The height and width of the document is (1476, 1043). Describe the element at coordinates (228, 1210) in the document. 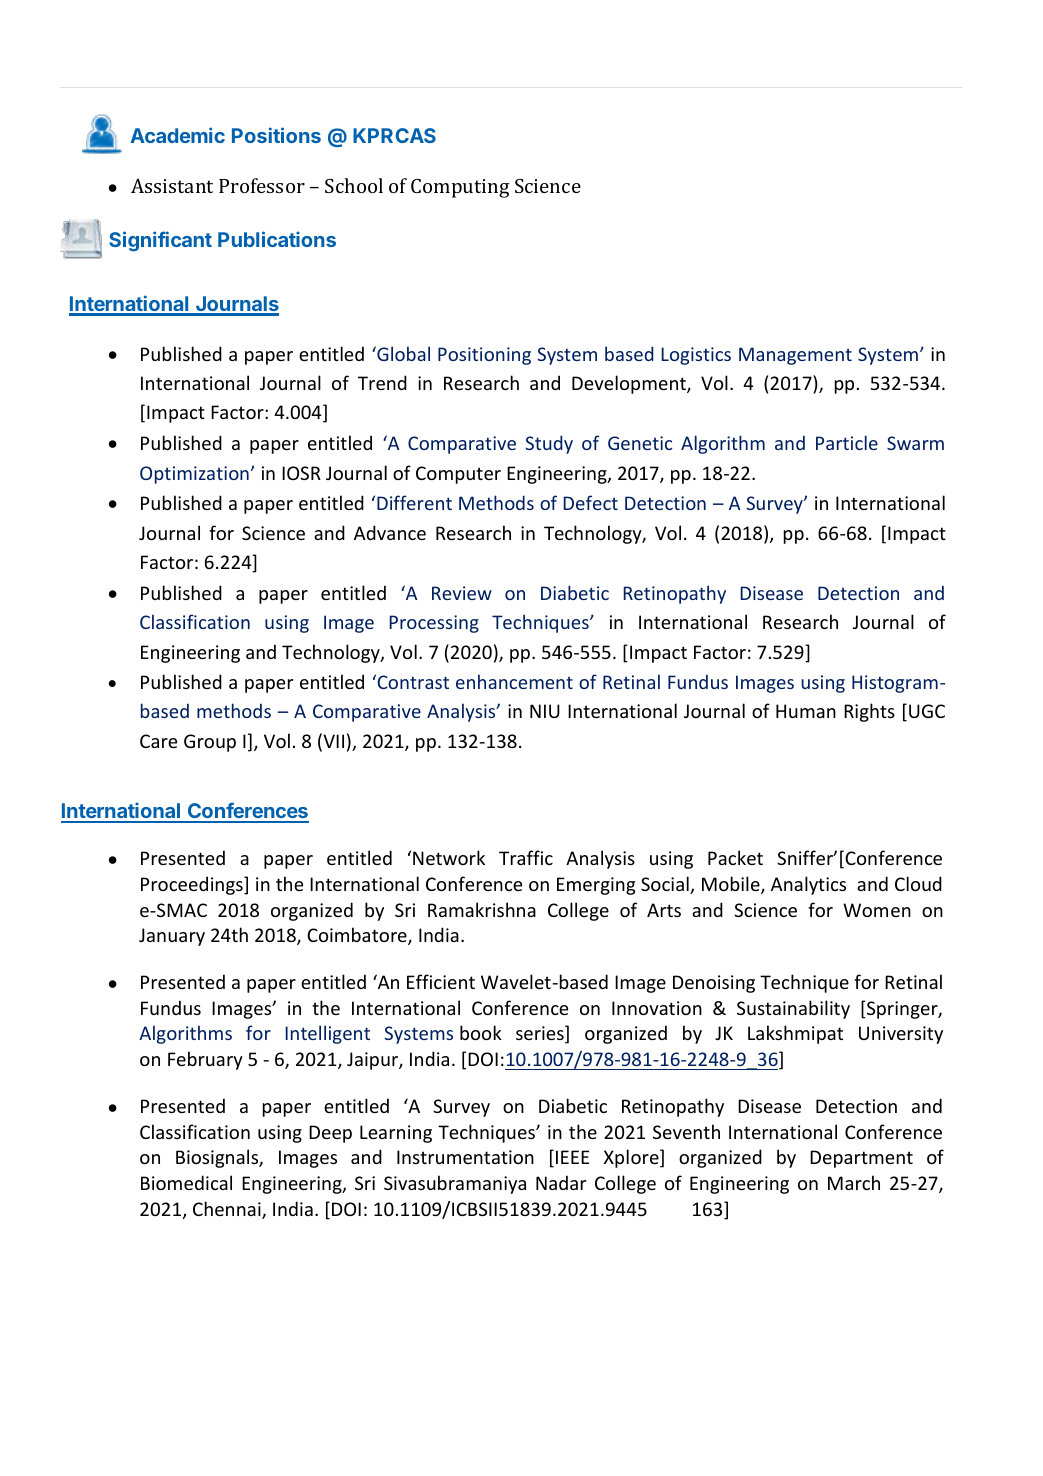

I see `Chennai` at that location.
